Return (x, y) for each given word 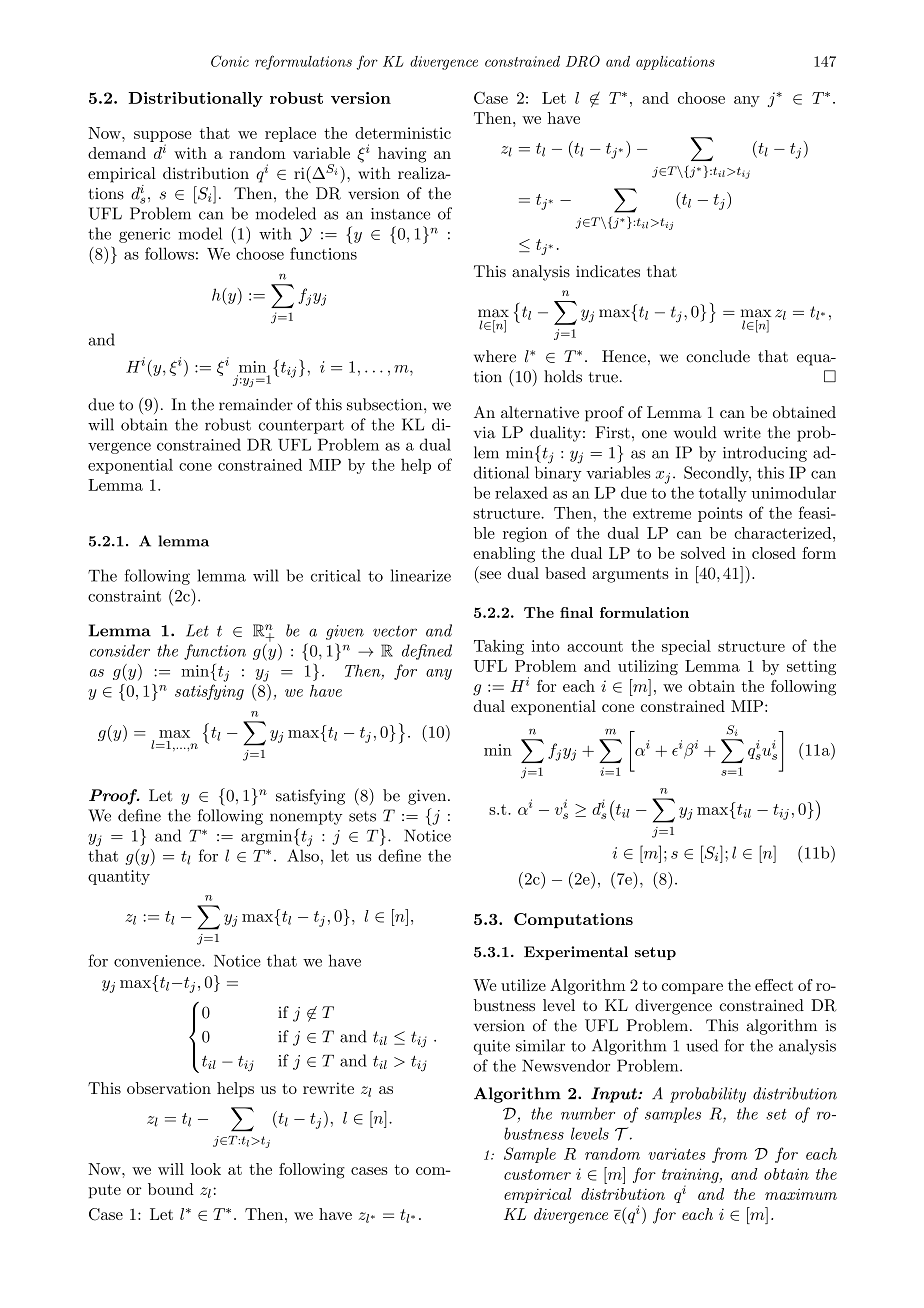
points (720, 514)
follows (169, 253)
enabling (504, 555)
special (686, 647)
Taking (499, 647)
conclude (718, 356)
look (206, 1169)
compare (692, 988)
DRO (583, 61)
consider (120, 650)
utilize (523, 985)
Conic (230, 61)
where (495, 356)
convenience (158, 961)
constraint (124, 596)
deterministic (403, 133)
